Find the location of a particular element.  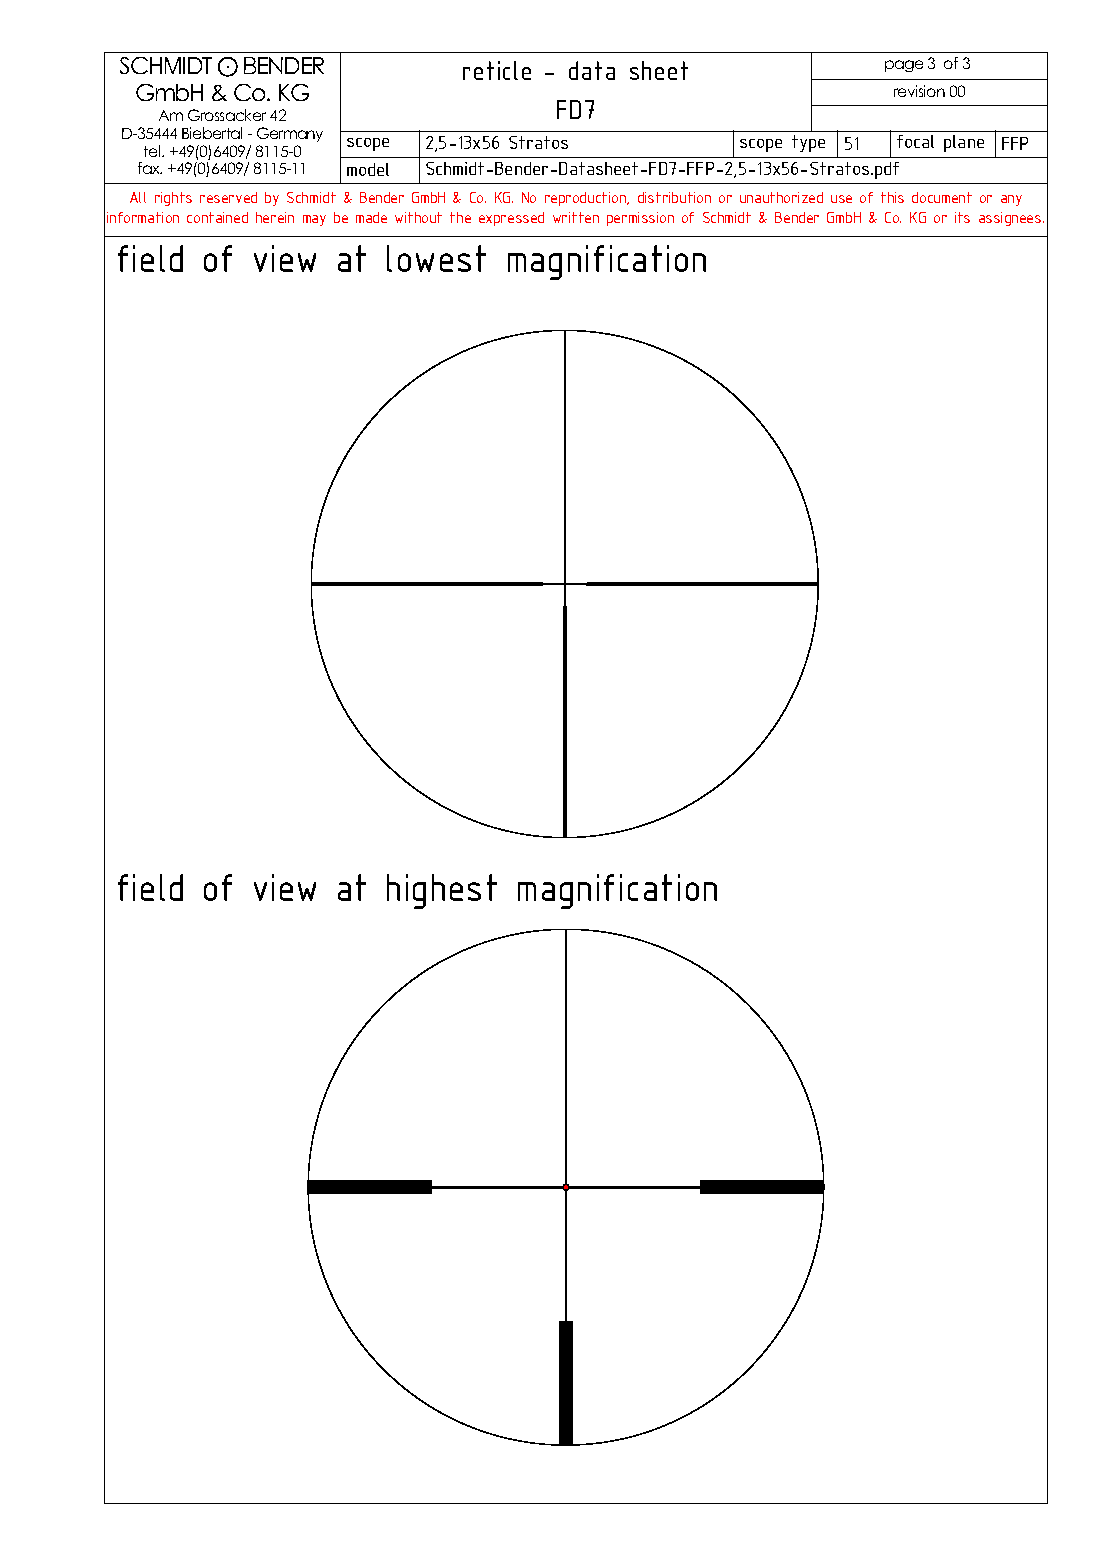

expressed is located at coordinates (511, 219).
